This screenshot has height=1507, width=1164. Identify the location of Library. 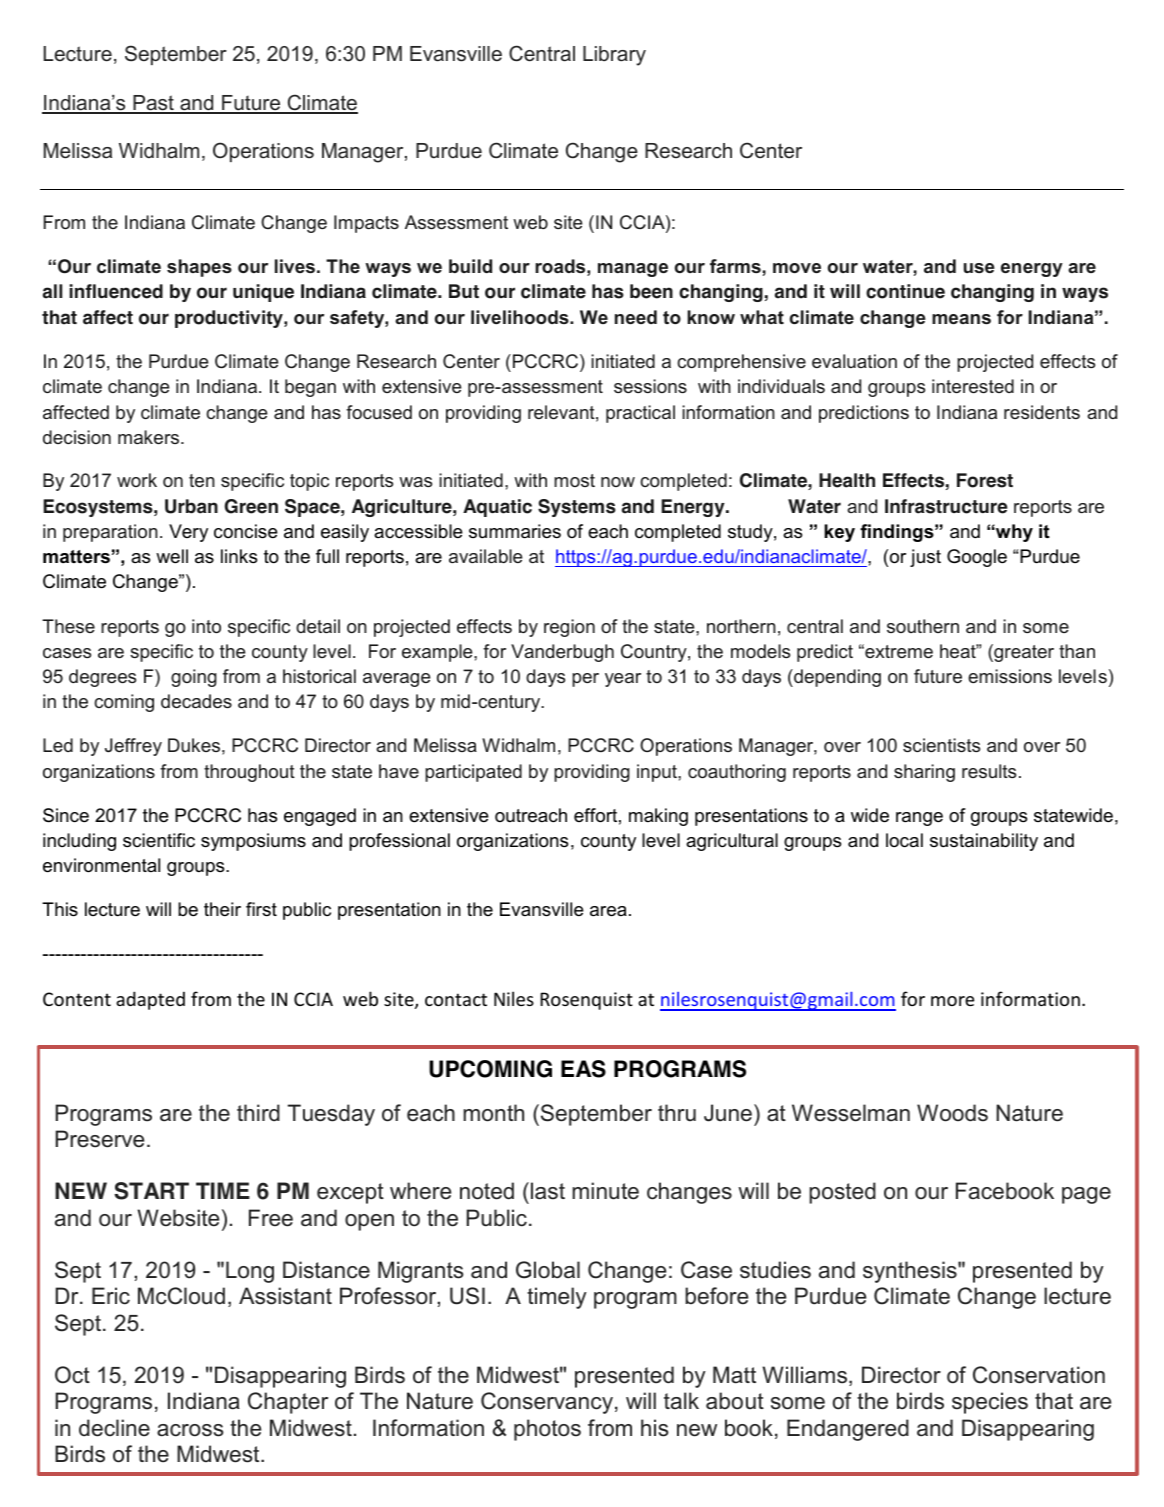
(614, 56).
